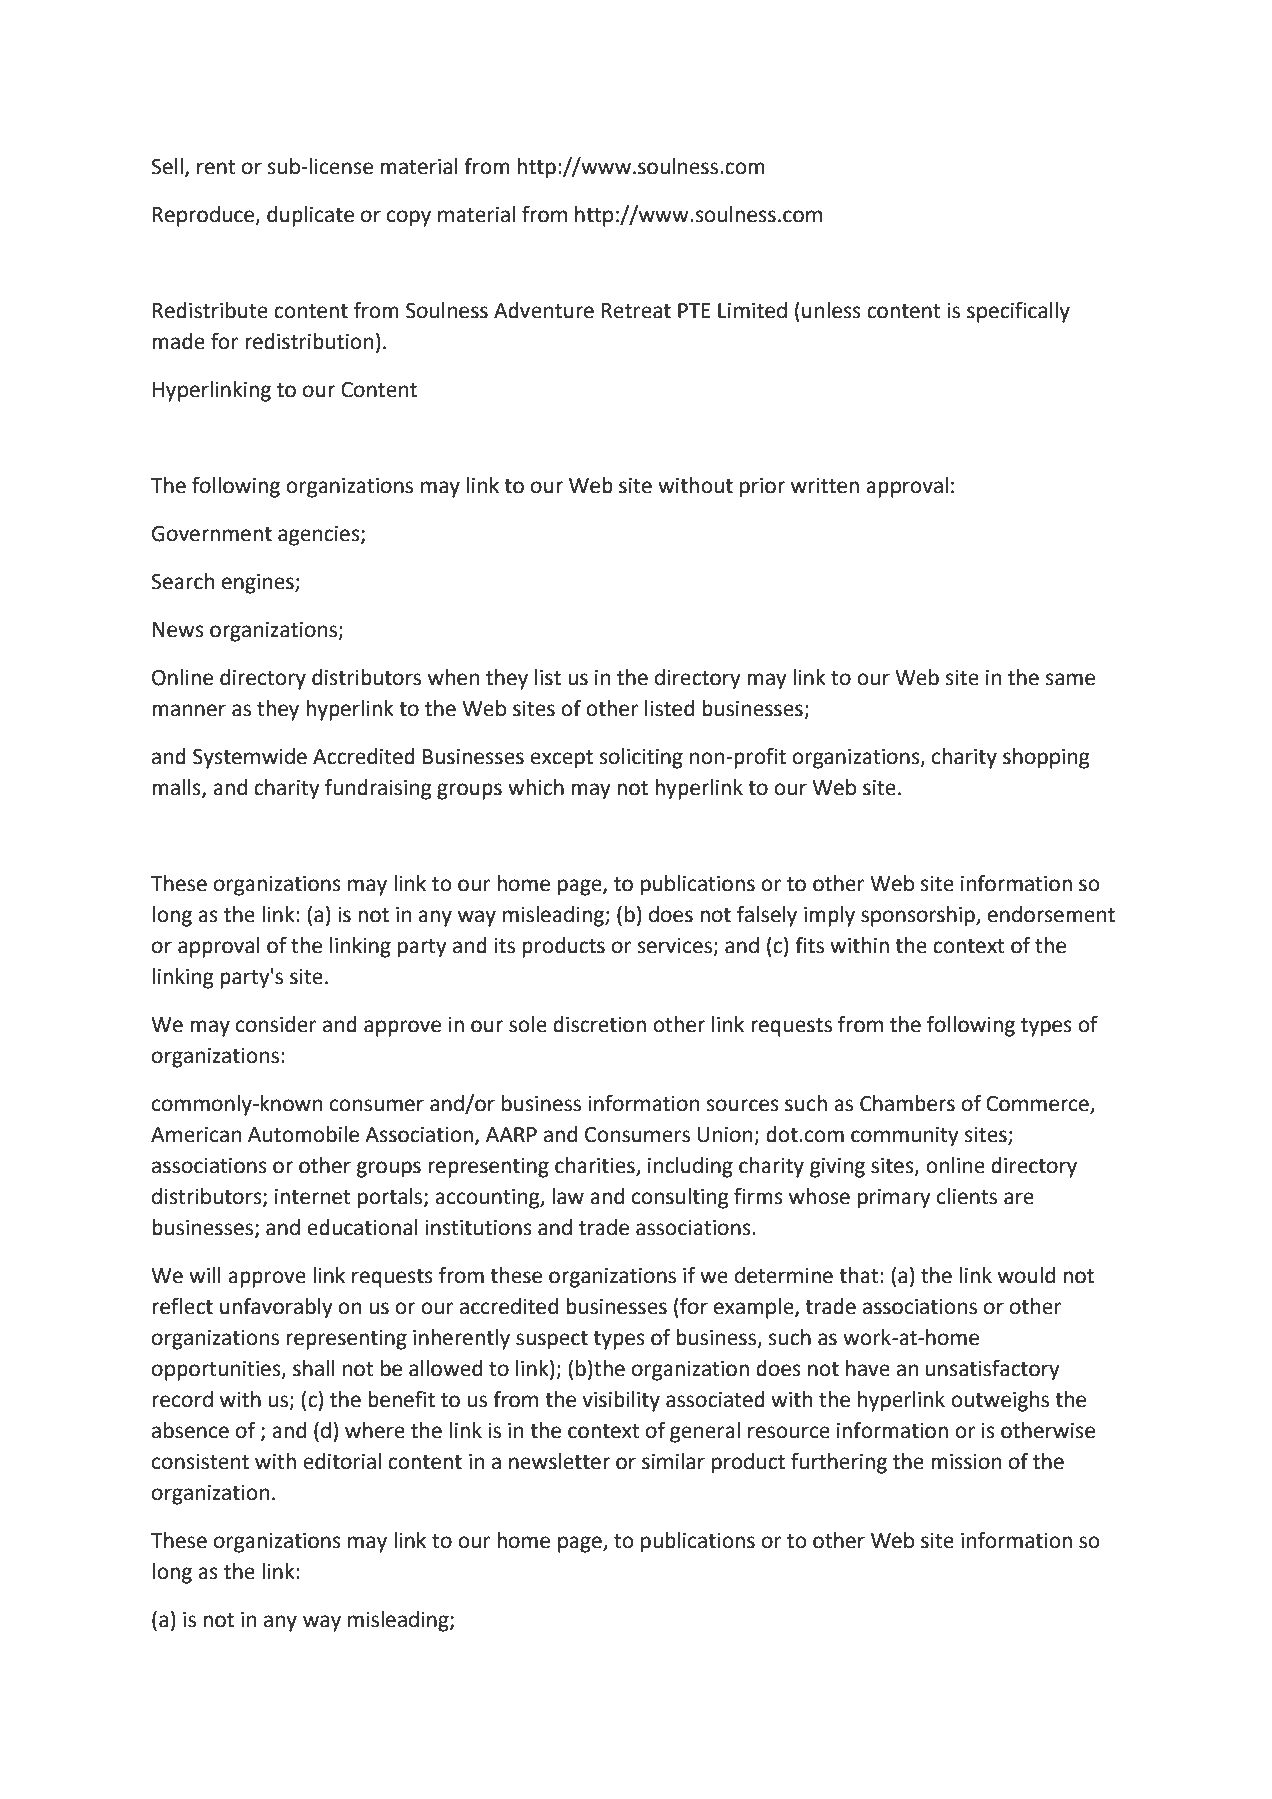 The height and width of the document is (1799, 1272). Describe the element at coordinates (276, 1024) in the document. I see `consider` at that location.
